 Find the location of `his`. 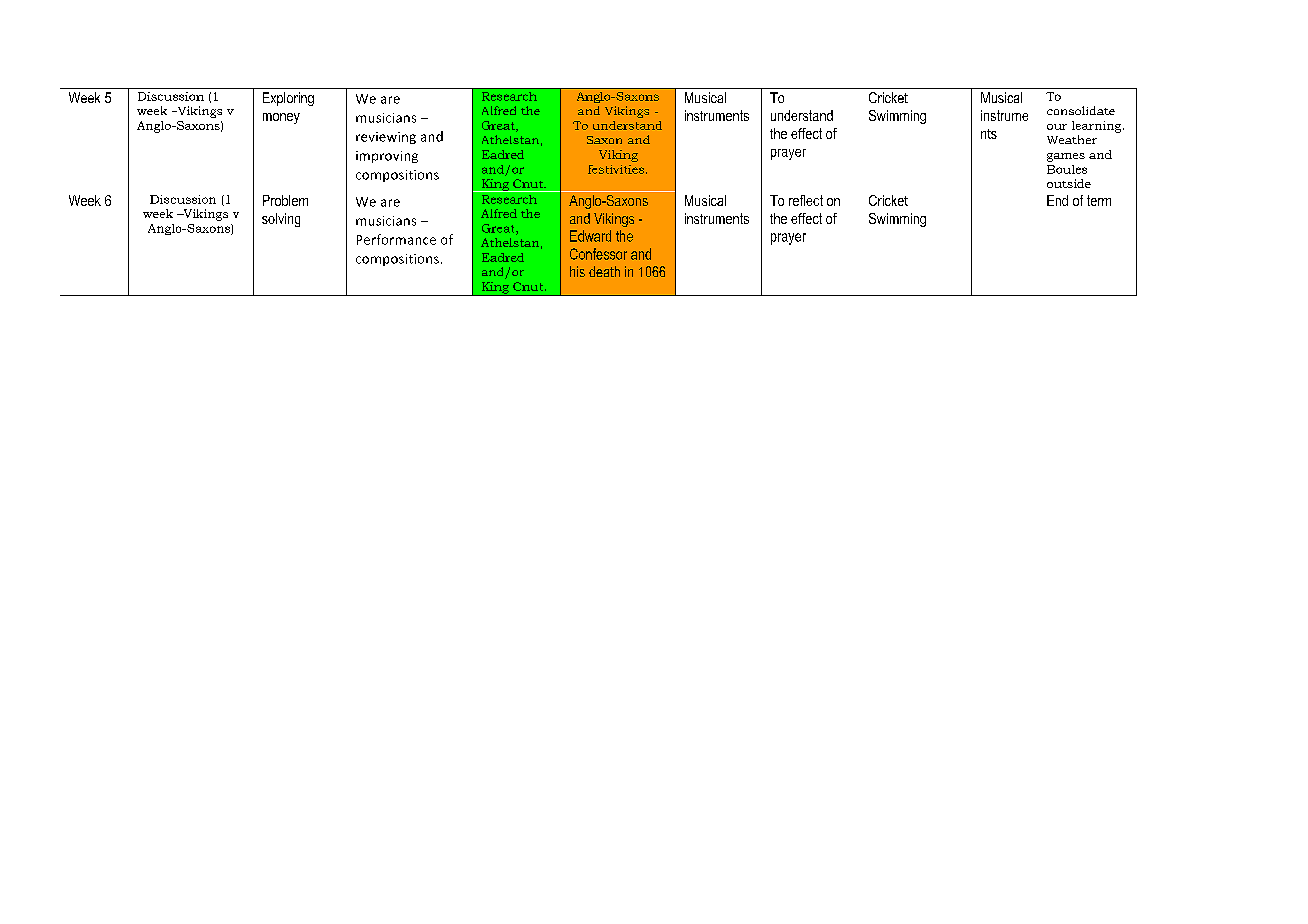

his is located at coordinates (577, 271).
